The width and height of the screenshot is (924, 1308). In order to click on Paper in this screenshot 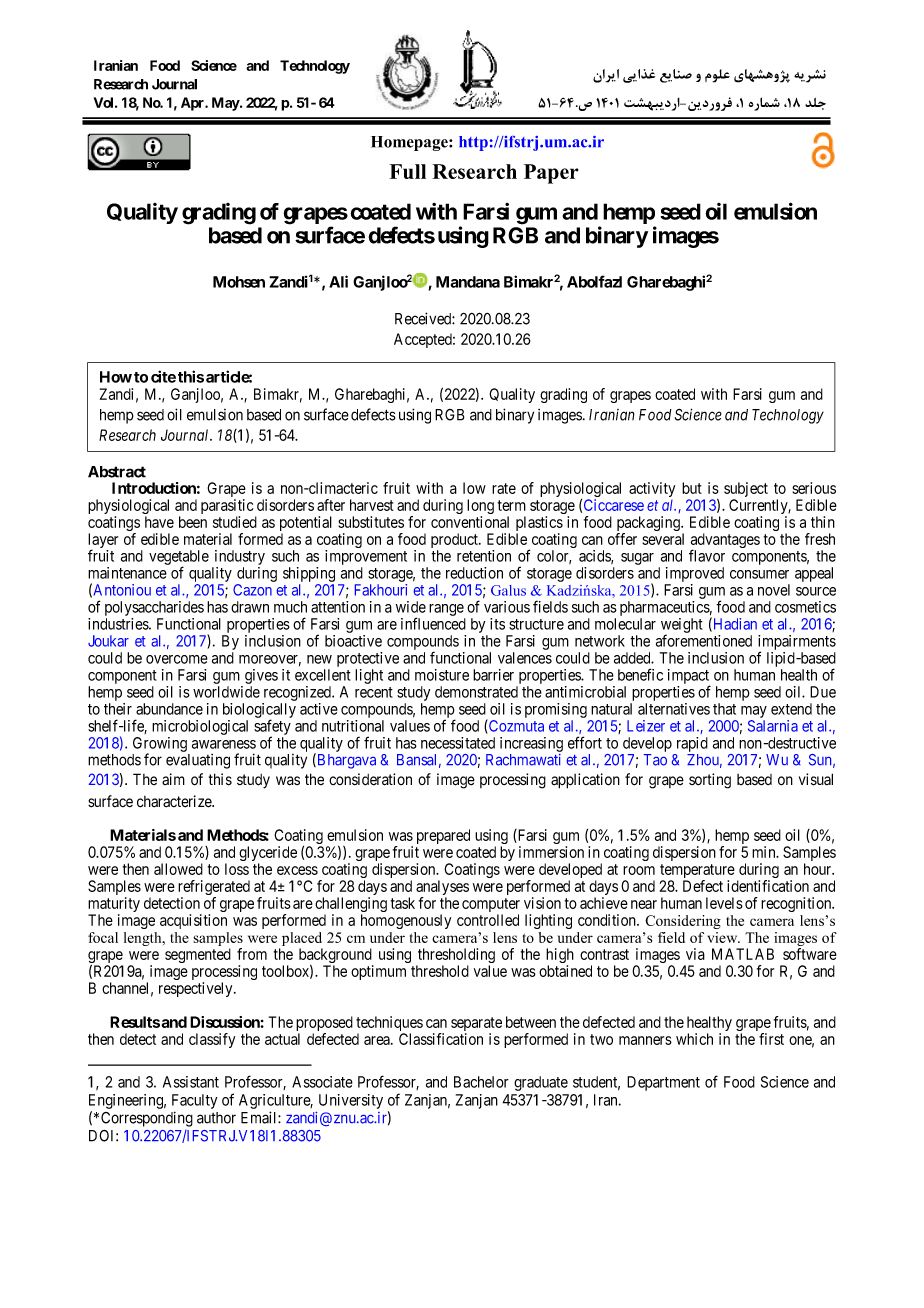, I will do `click(551, 174)`.
